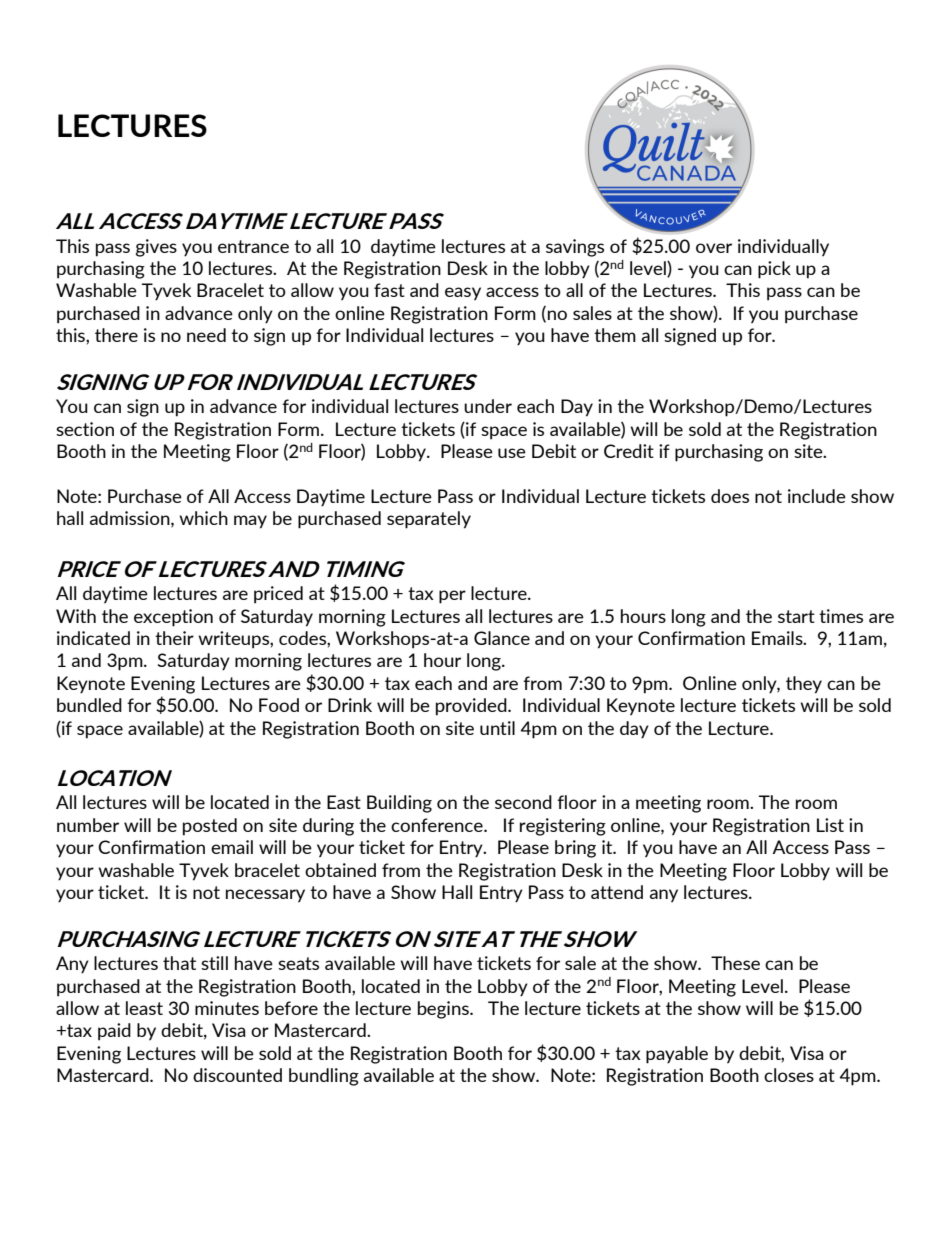 The image size is (952, 1233). What do you see at coordinates (156, 248) in the image?
I see `gives` at bounding box center [156, 248].
